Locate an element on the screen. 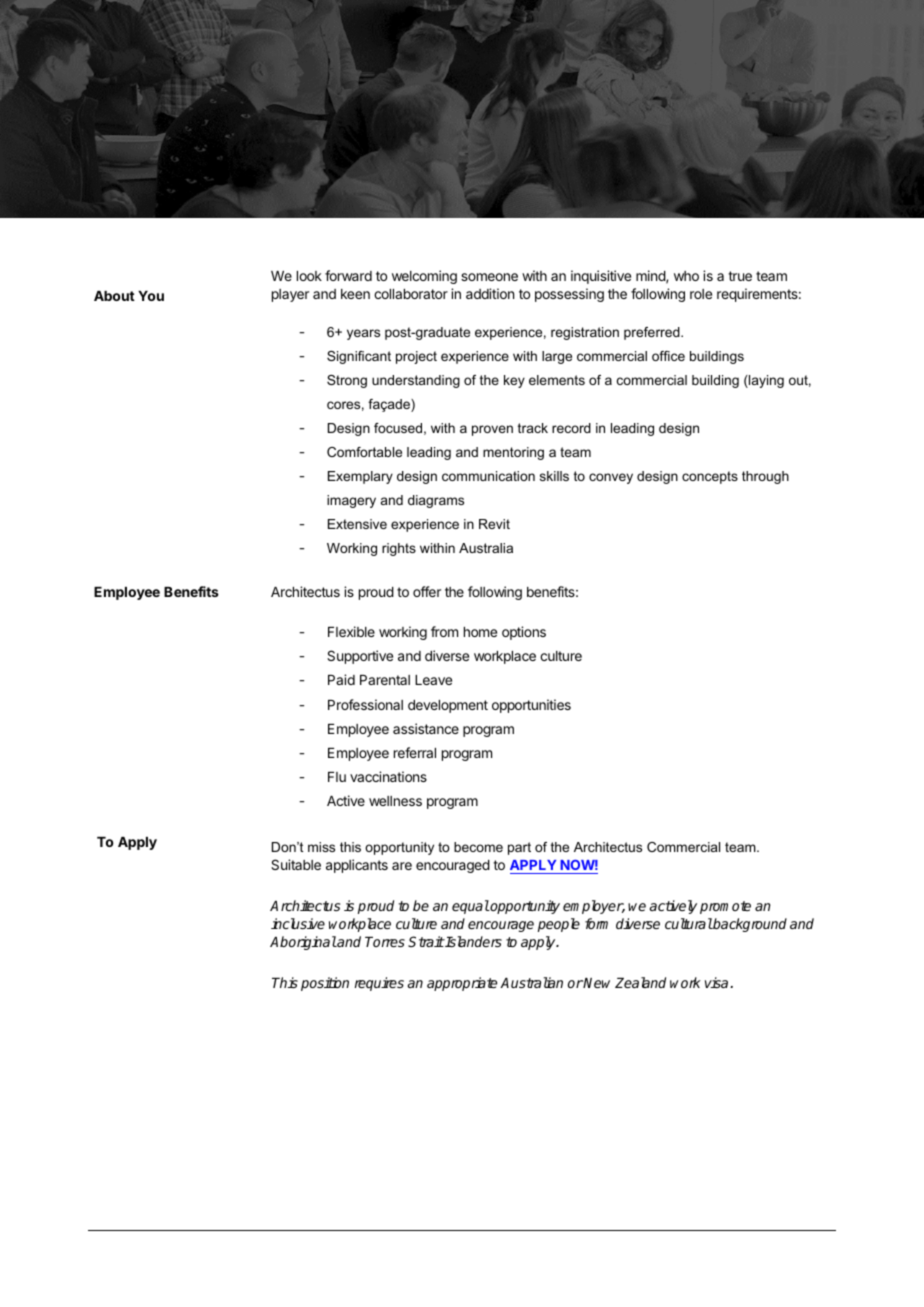 Image resolution: width=924 pixels, height=1307 pixels. diagrams is located at coordinates (436, 501).
